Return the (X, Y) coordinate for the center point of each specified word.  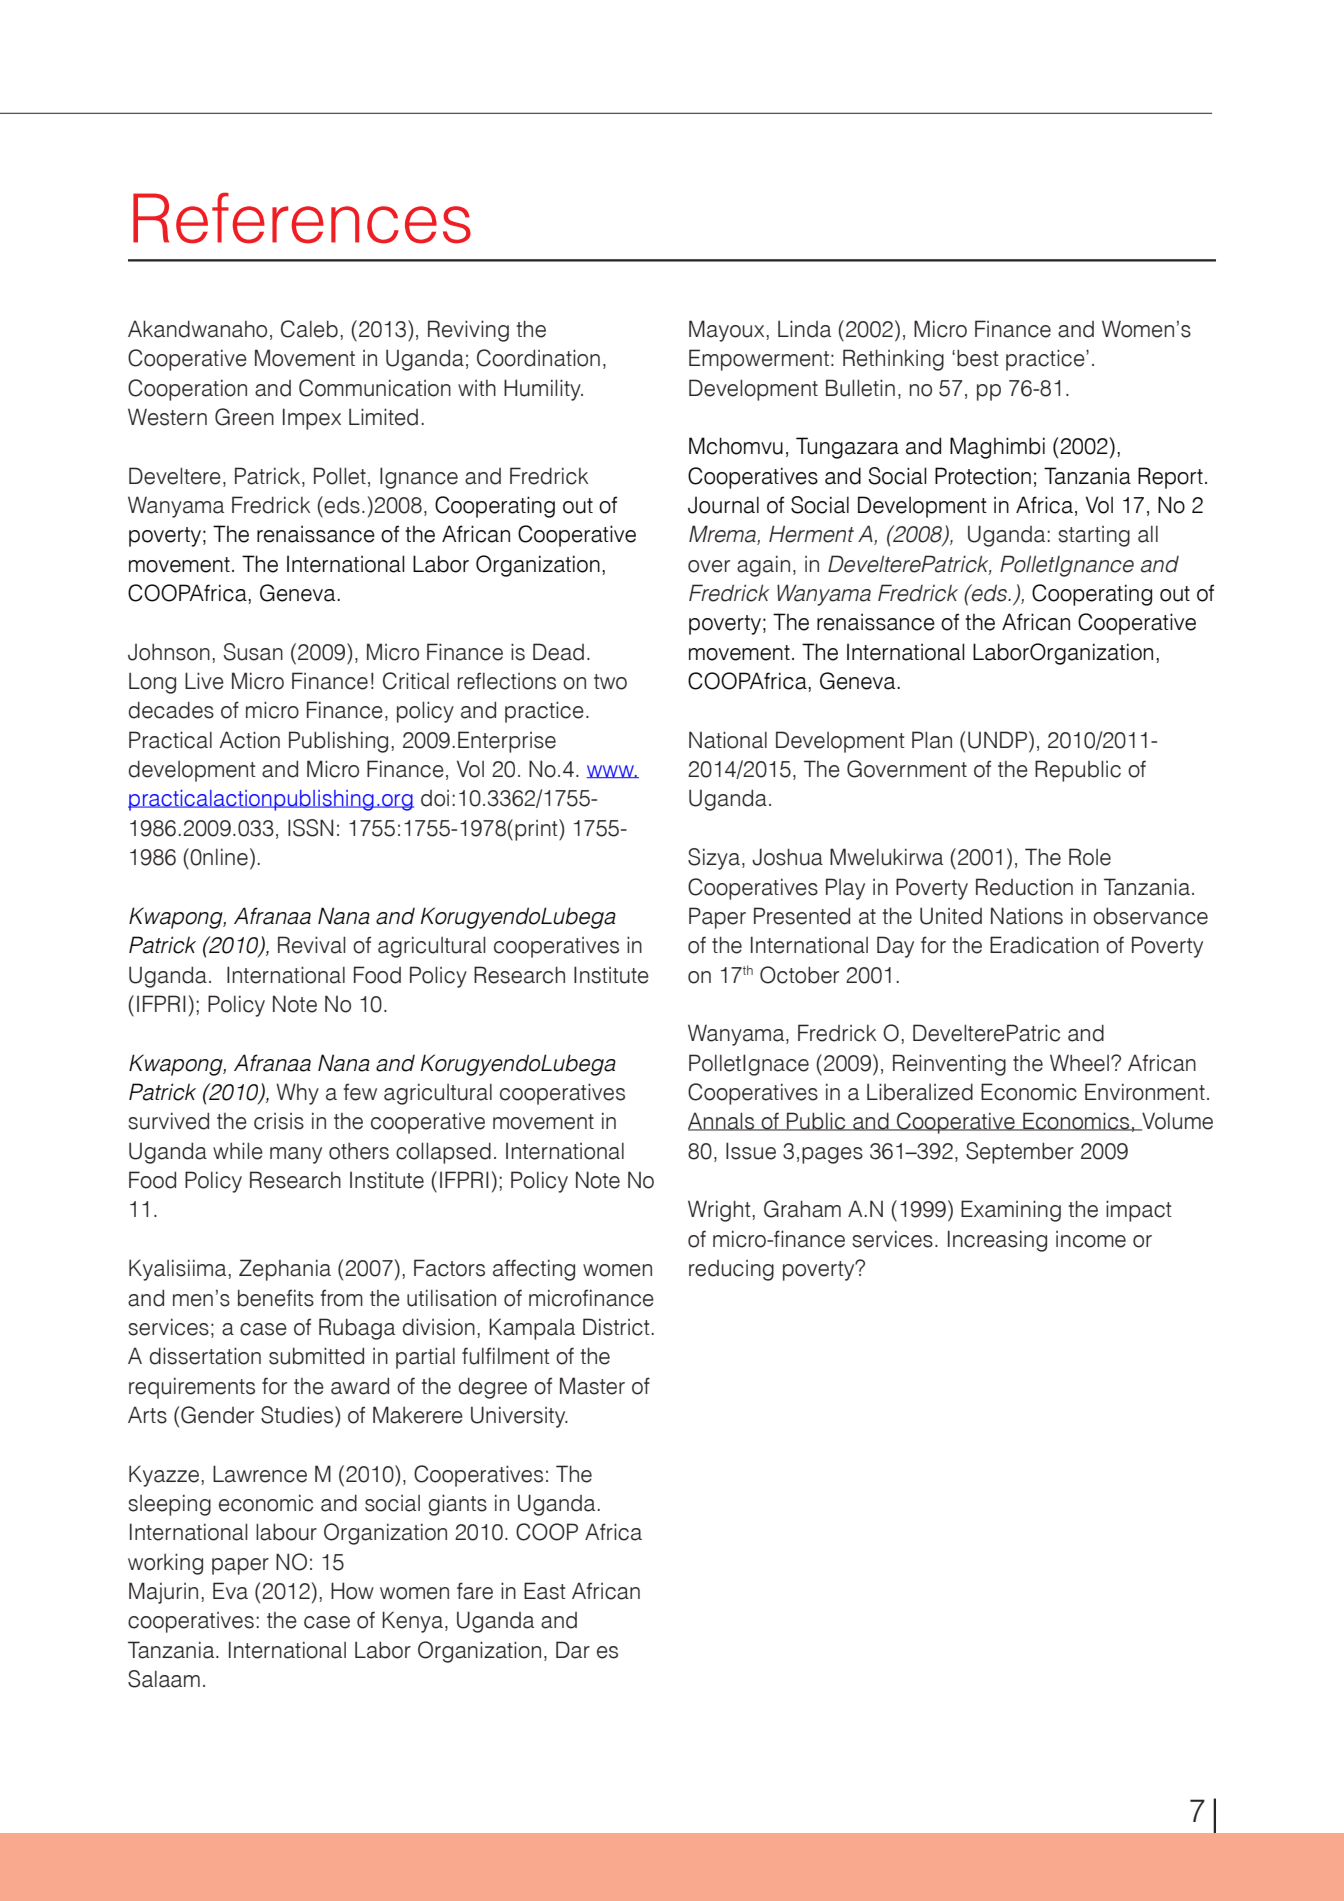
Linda (804, 329)
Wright (720, 1211)
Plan (932, 740)
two (610, 682)
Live (204, 681)
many (296, 1155)
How (352, 1591)
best (978, 358)
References (302, 218)
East (545, 1591)
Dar (573, 1650)
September (1020, 1153)
